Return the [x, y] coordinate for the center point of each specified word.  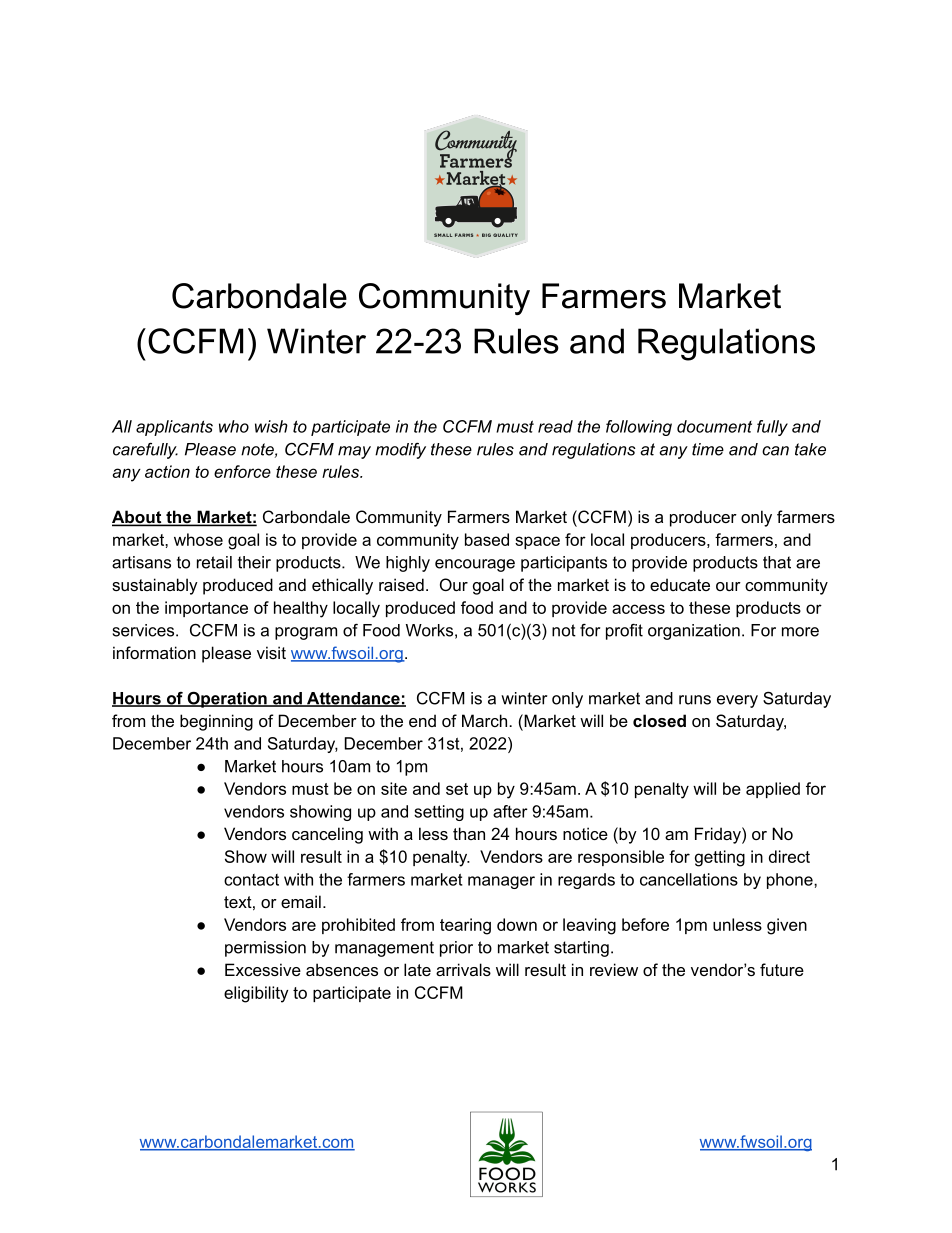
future [782, 969]
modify [400, 450]
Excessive [263, 969]
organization [694, 632]
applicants [174, 428]
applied [773, 790]
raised [401, 584]
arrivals [463, 969]
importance [206, 609]
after [510, 811]
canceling [327, 835]
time [708, 449]
